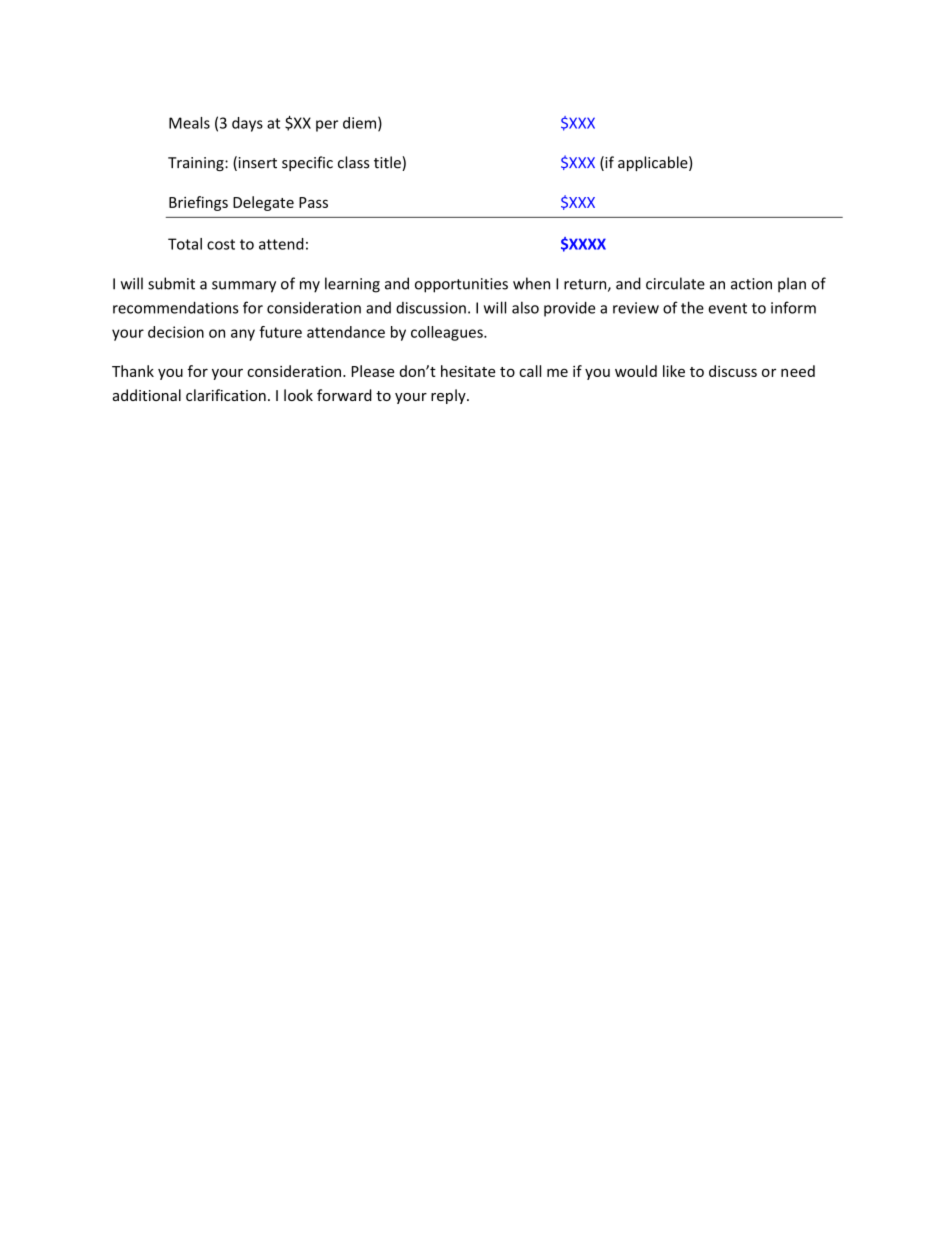 This screenshot has height=1233, width=952. I want to click on decision, so click(176, 332).
